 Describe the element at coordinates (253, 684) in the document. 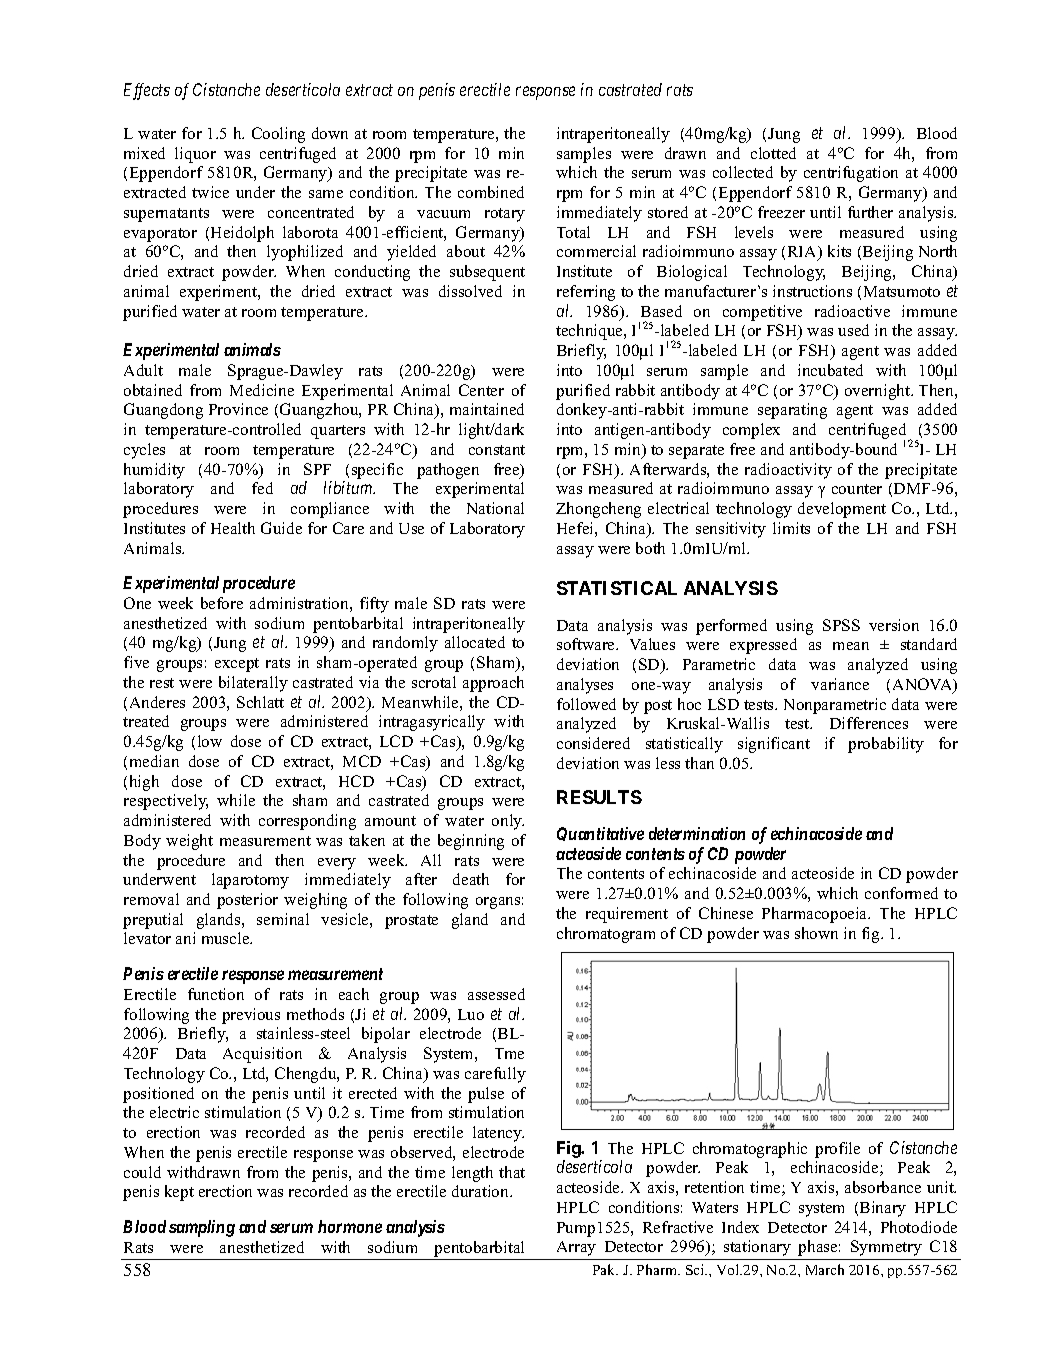

I see `bilaterally` at that location.
